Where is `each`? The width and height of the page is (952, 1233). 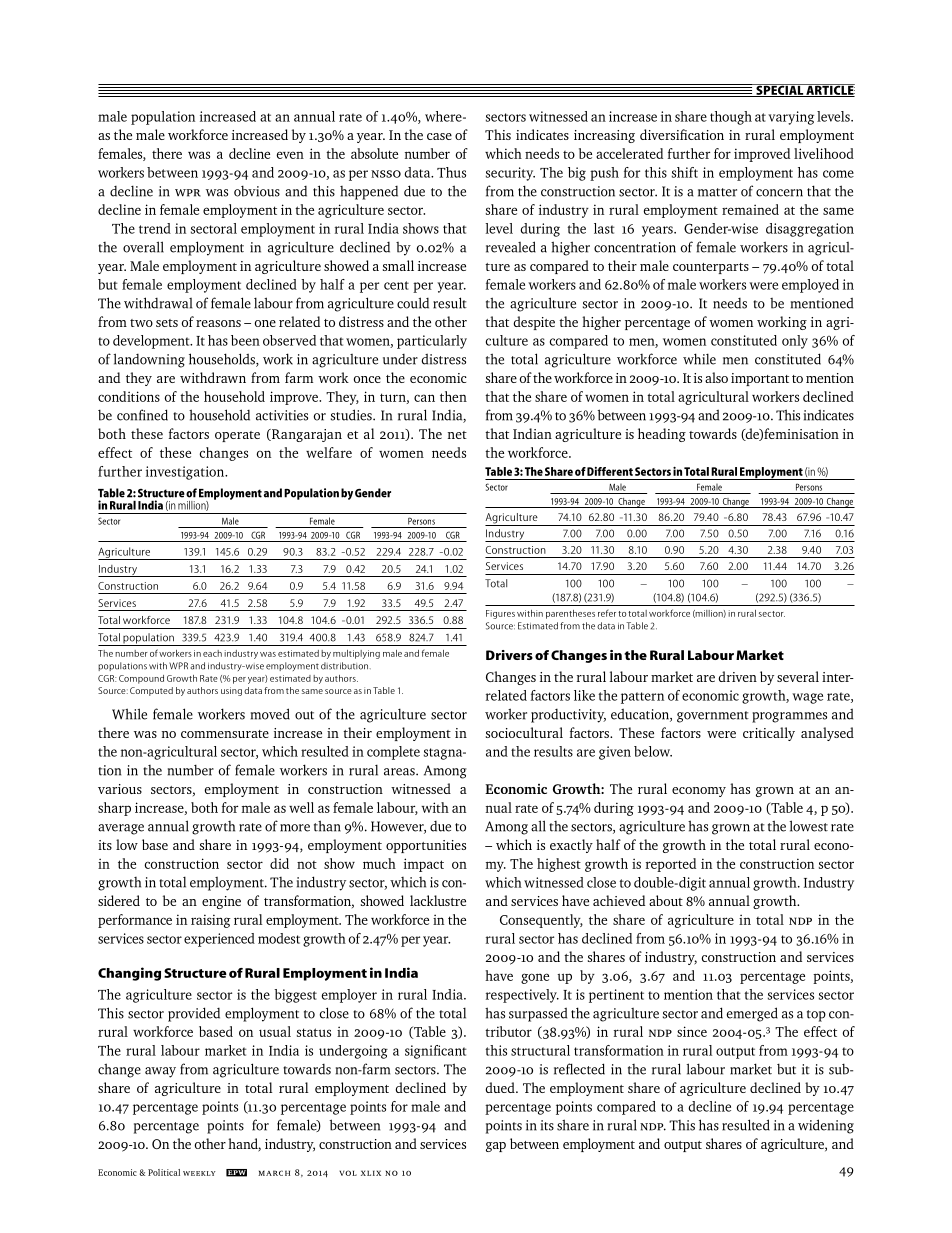 each is located at coordinates (212, 653).
